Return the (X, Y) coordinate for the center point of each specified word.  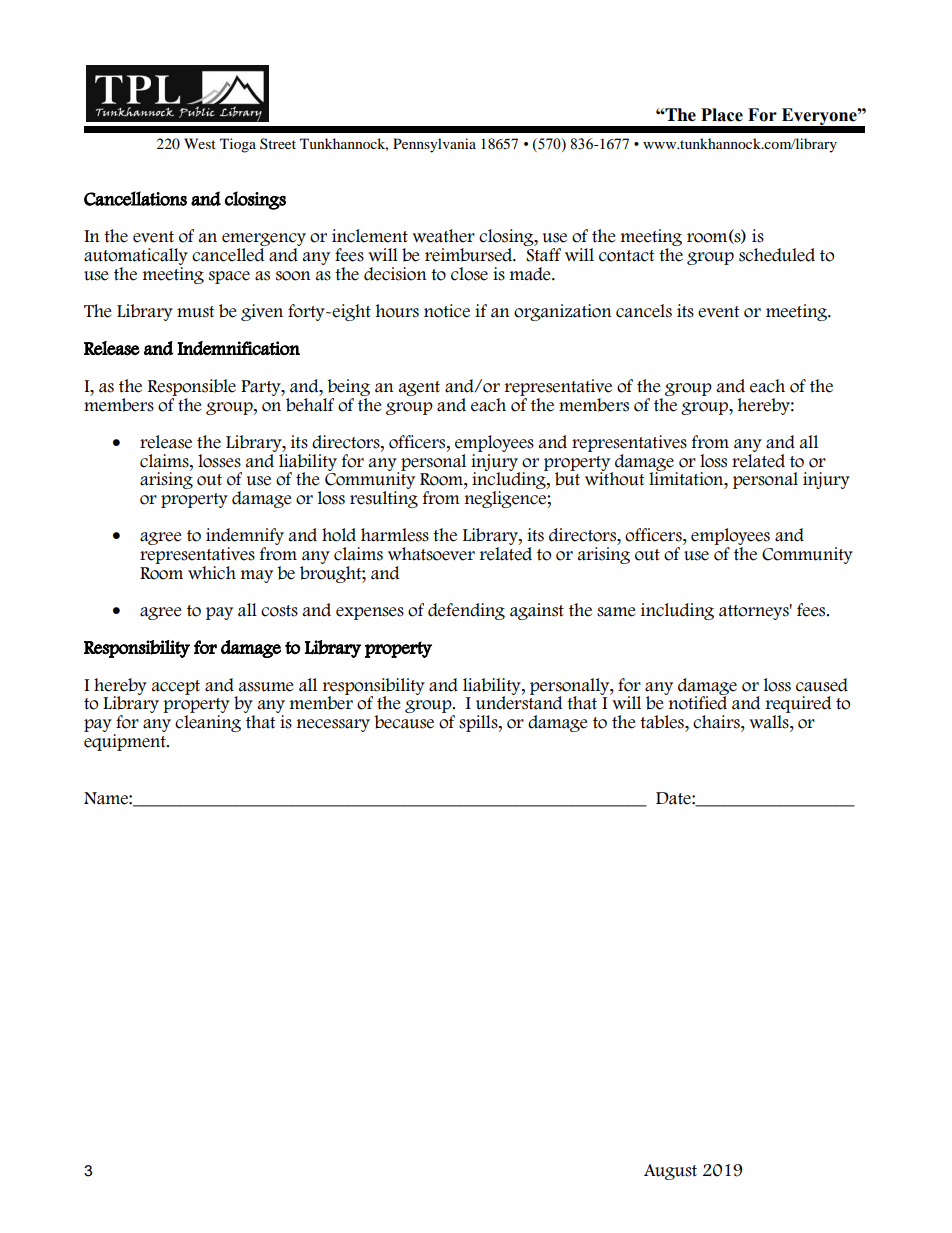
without (615, 478)
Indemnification (238, 348)
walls (770, 722)
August (670, 1172)
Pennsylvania (434, 145)
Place (722, 115)
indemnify (245, 538)
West (200, 143)
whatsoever (431, 554)
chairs (717, 722)
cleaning (208, 723)
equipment (126, 742)
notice (447, 311)
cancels (644, 311)
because (404, 722)
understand (519, 702)
